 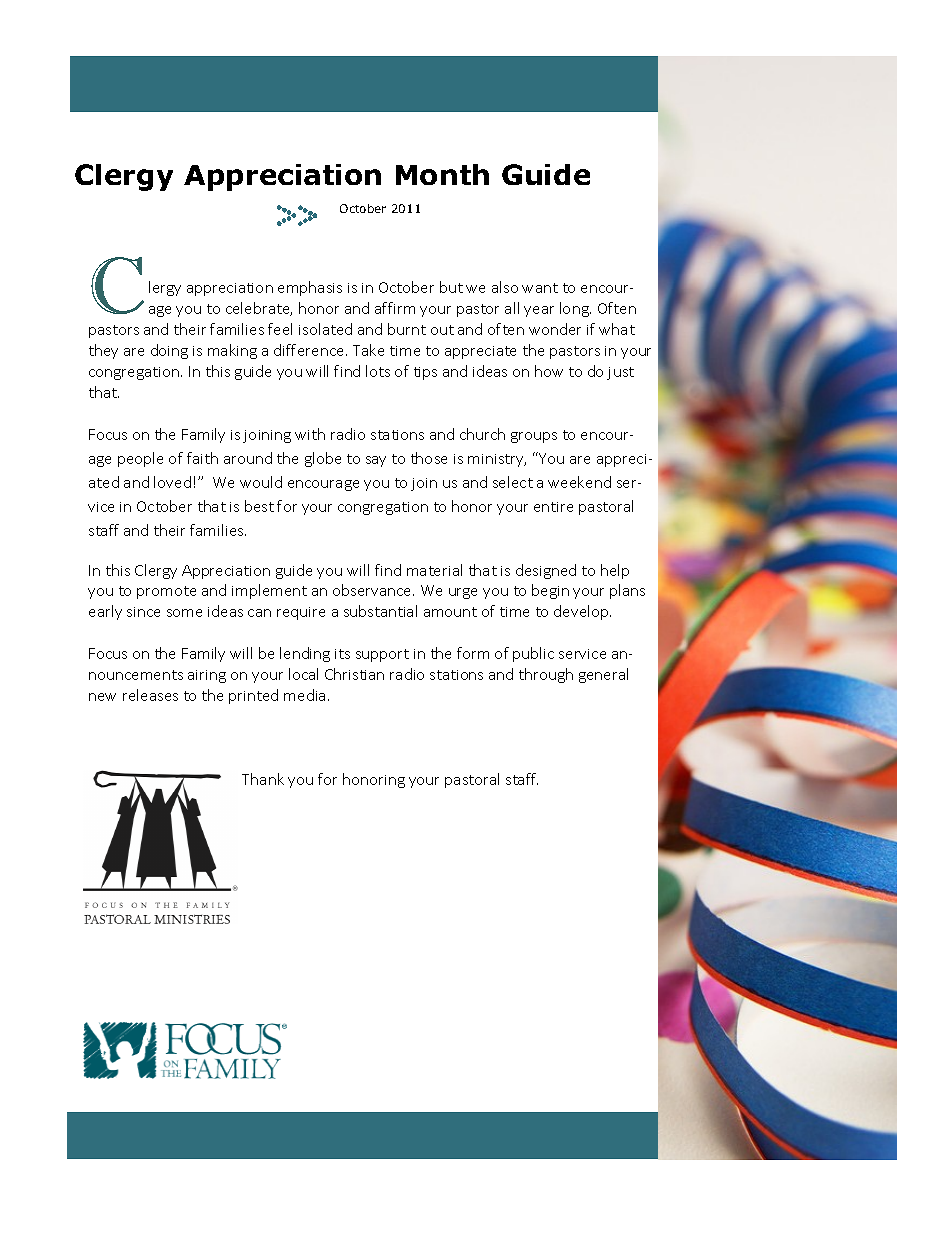 What do you see at coordinates (172, 482) in the image?
I see `loved` at bounding box center [172, 482].
